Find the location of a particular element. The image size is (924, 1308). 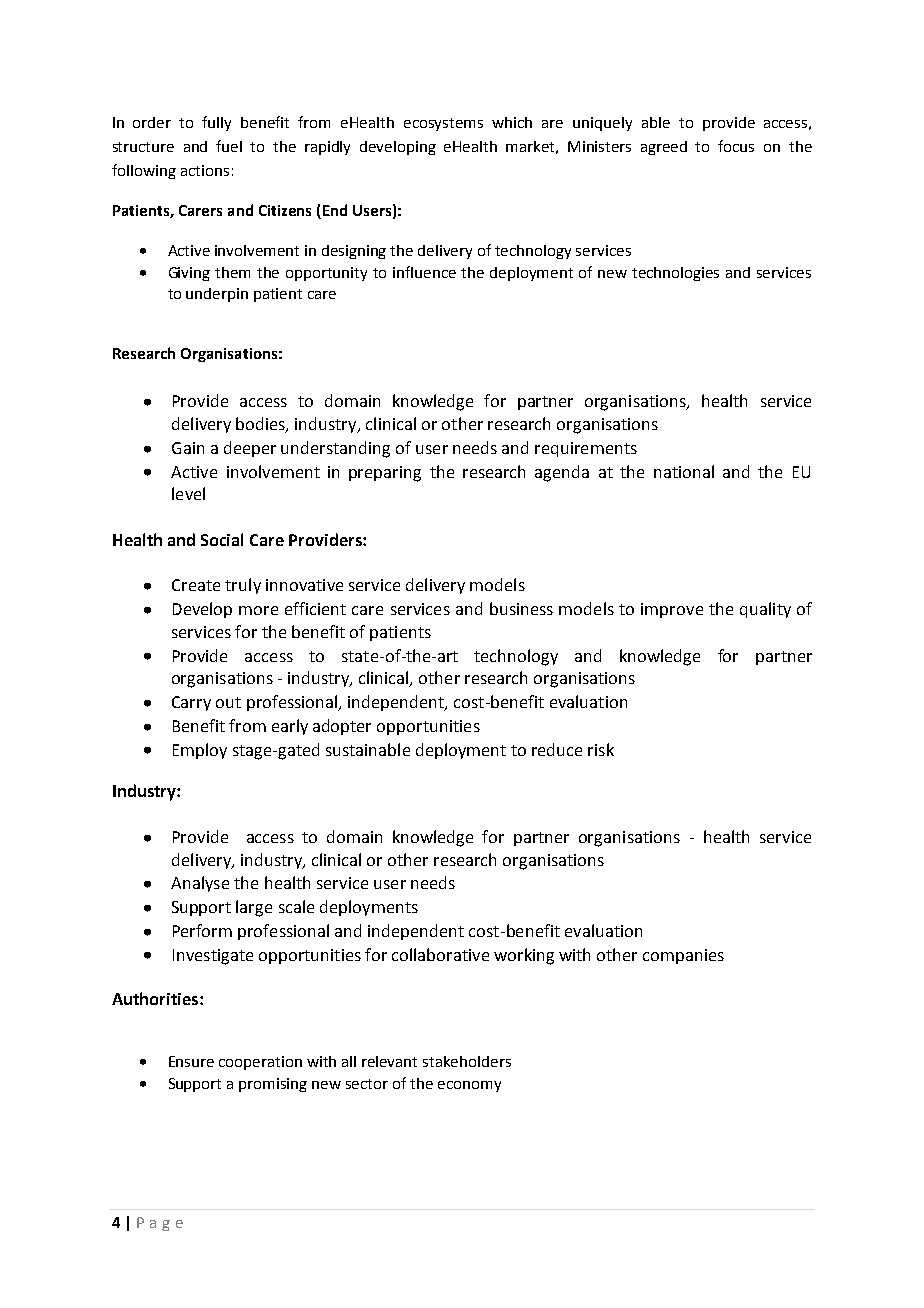

agreed is located at coordinates (664, 148).
